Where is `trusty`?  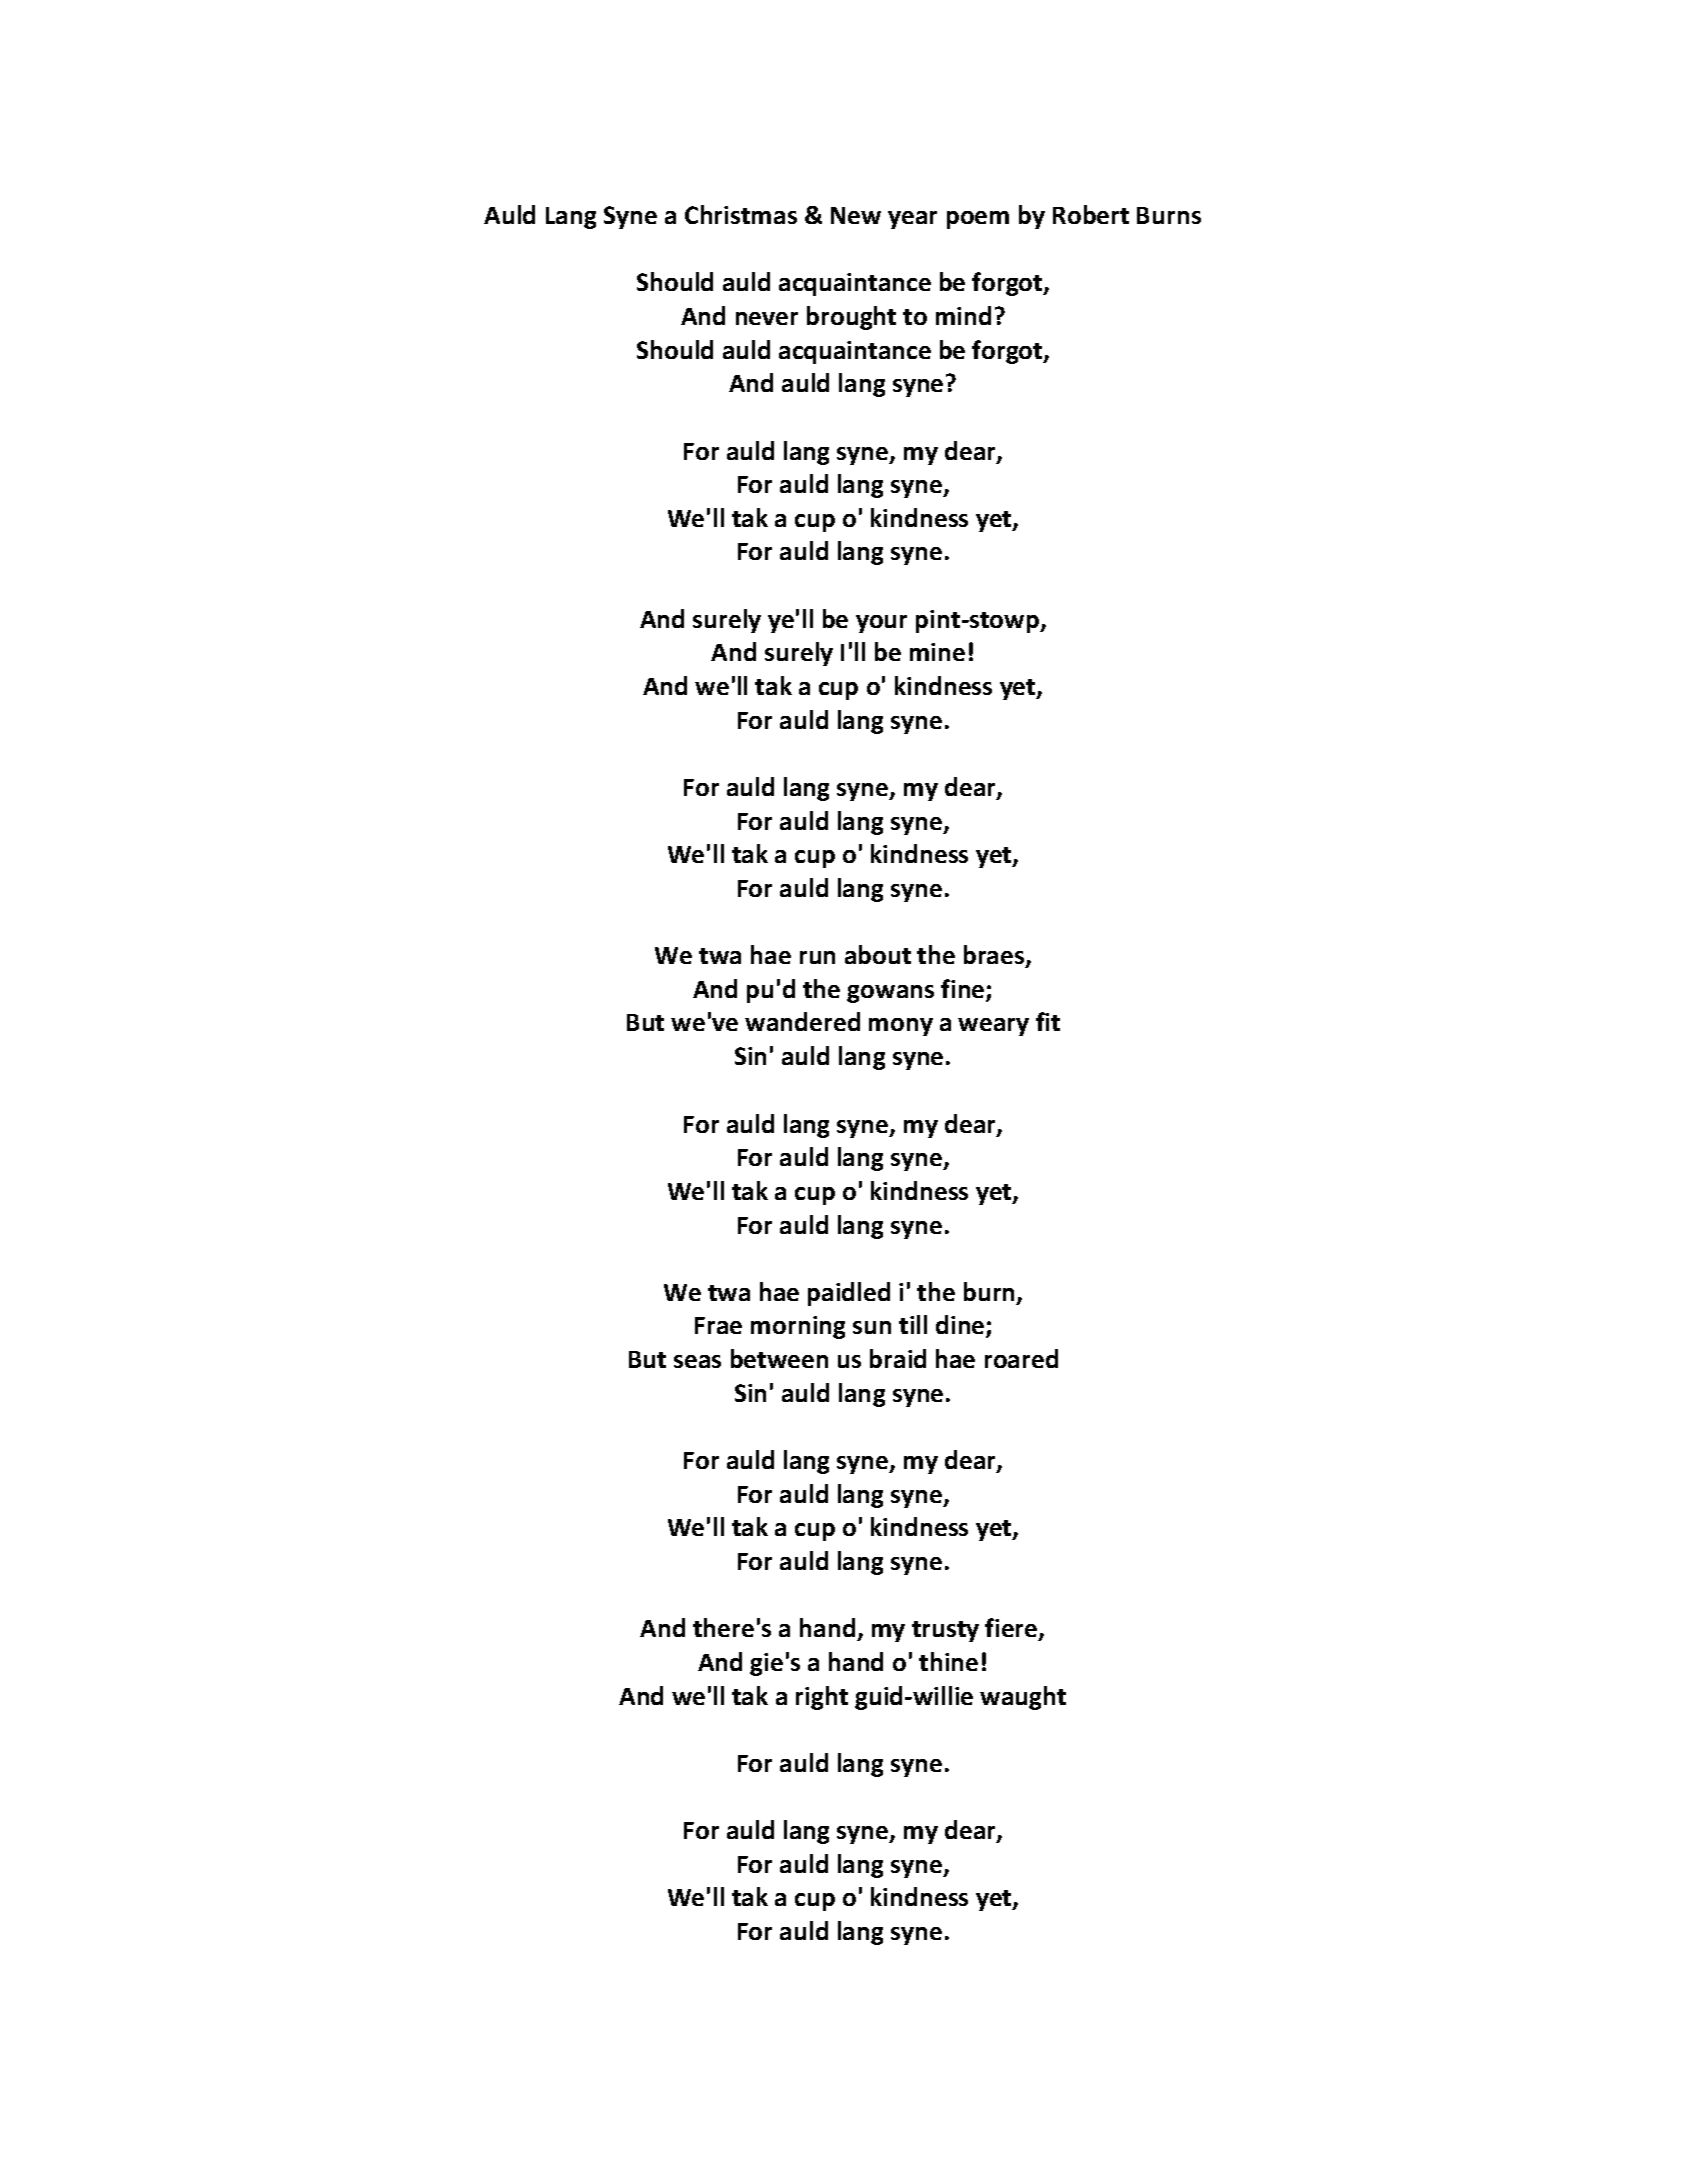
trusty is located at coordinates (945, 1631).
